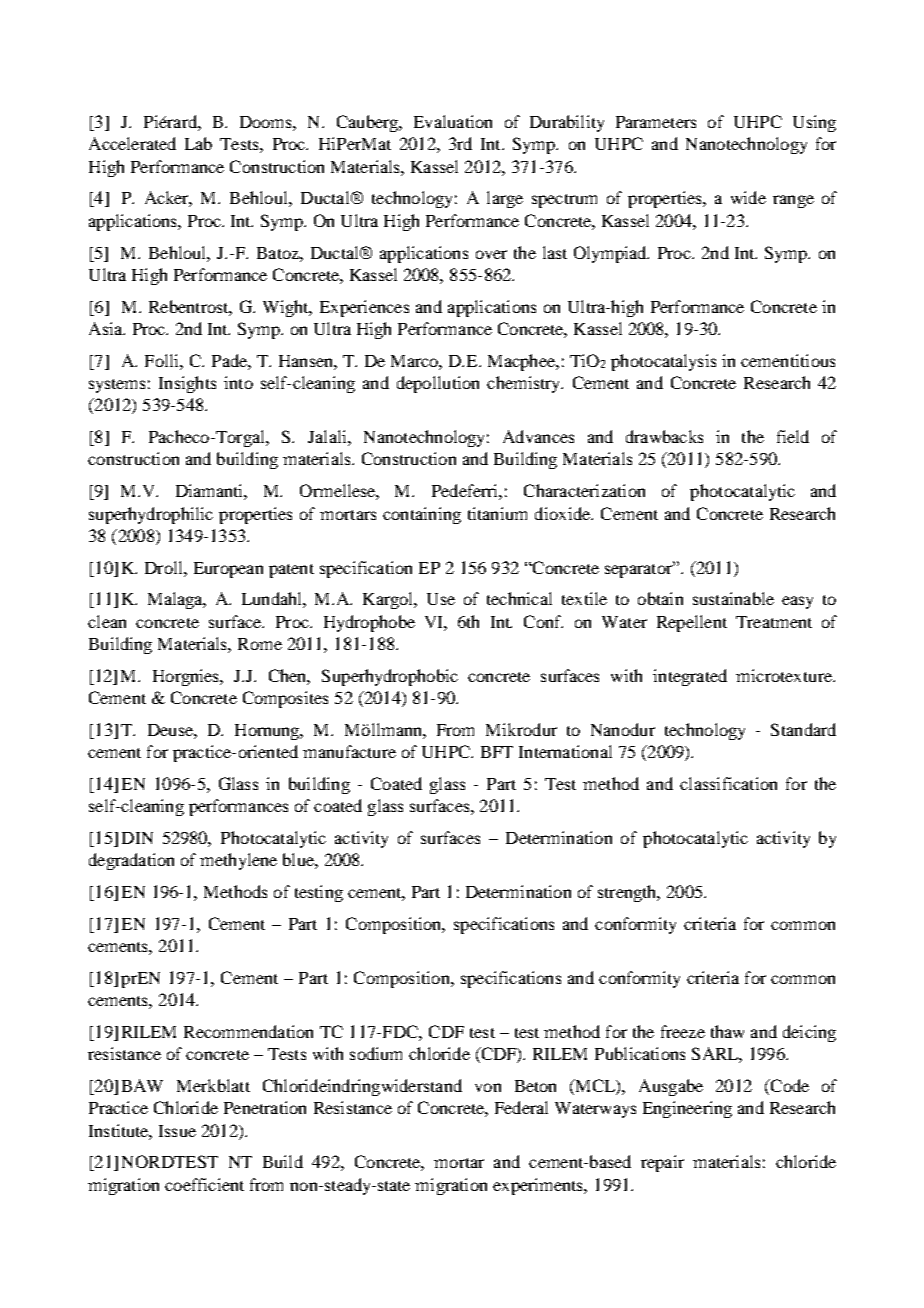  I want to click on Evaluation, so click(453, 121).
